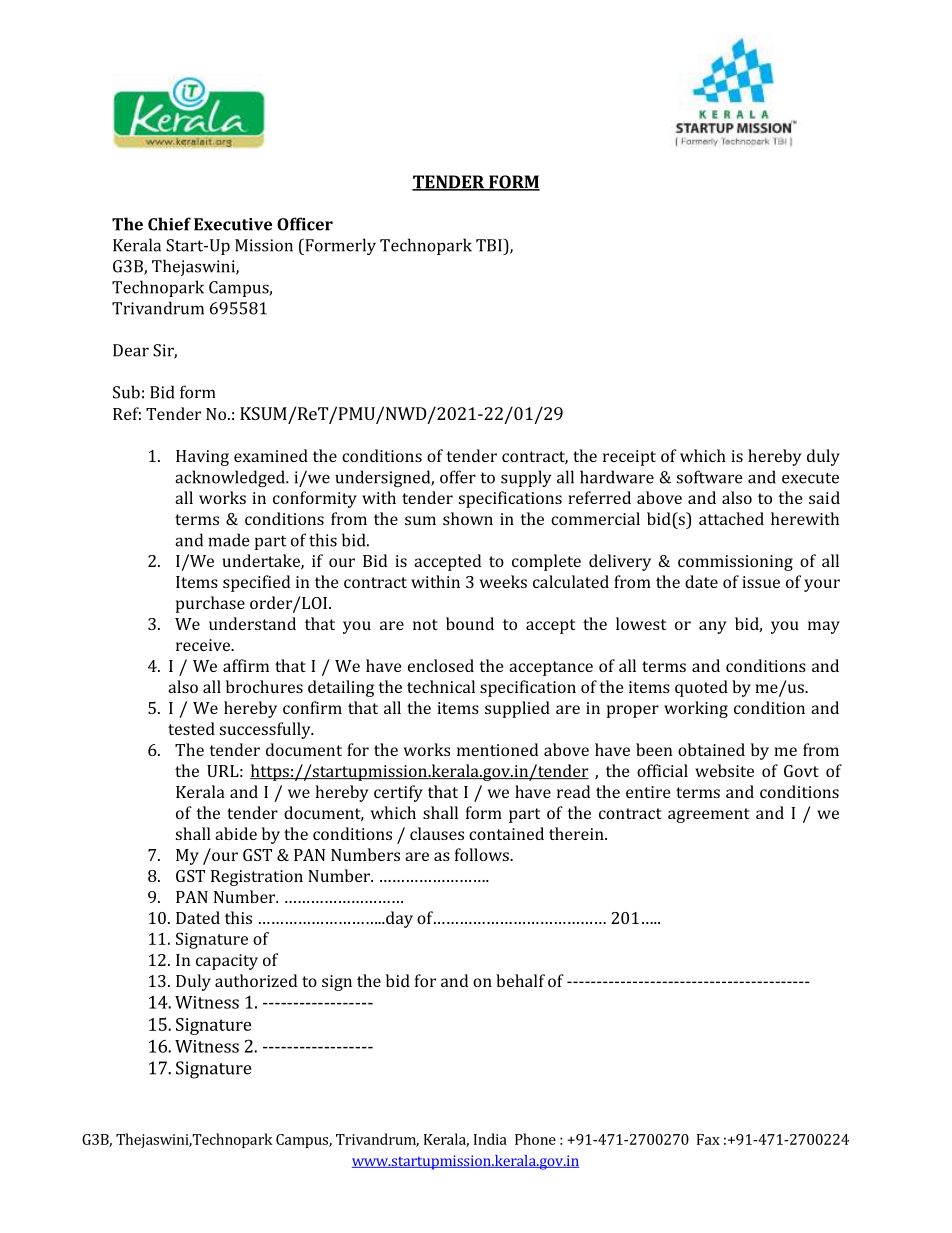 The width and height of the screenshot is (952, 1233). What do you see at coordinates (229, 540) in the screenshot?
I see `made` at bounding box center [229, 540].
